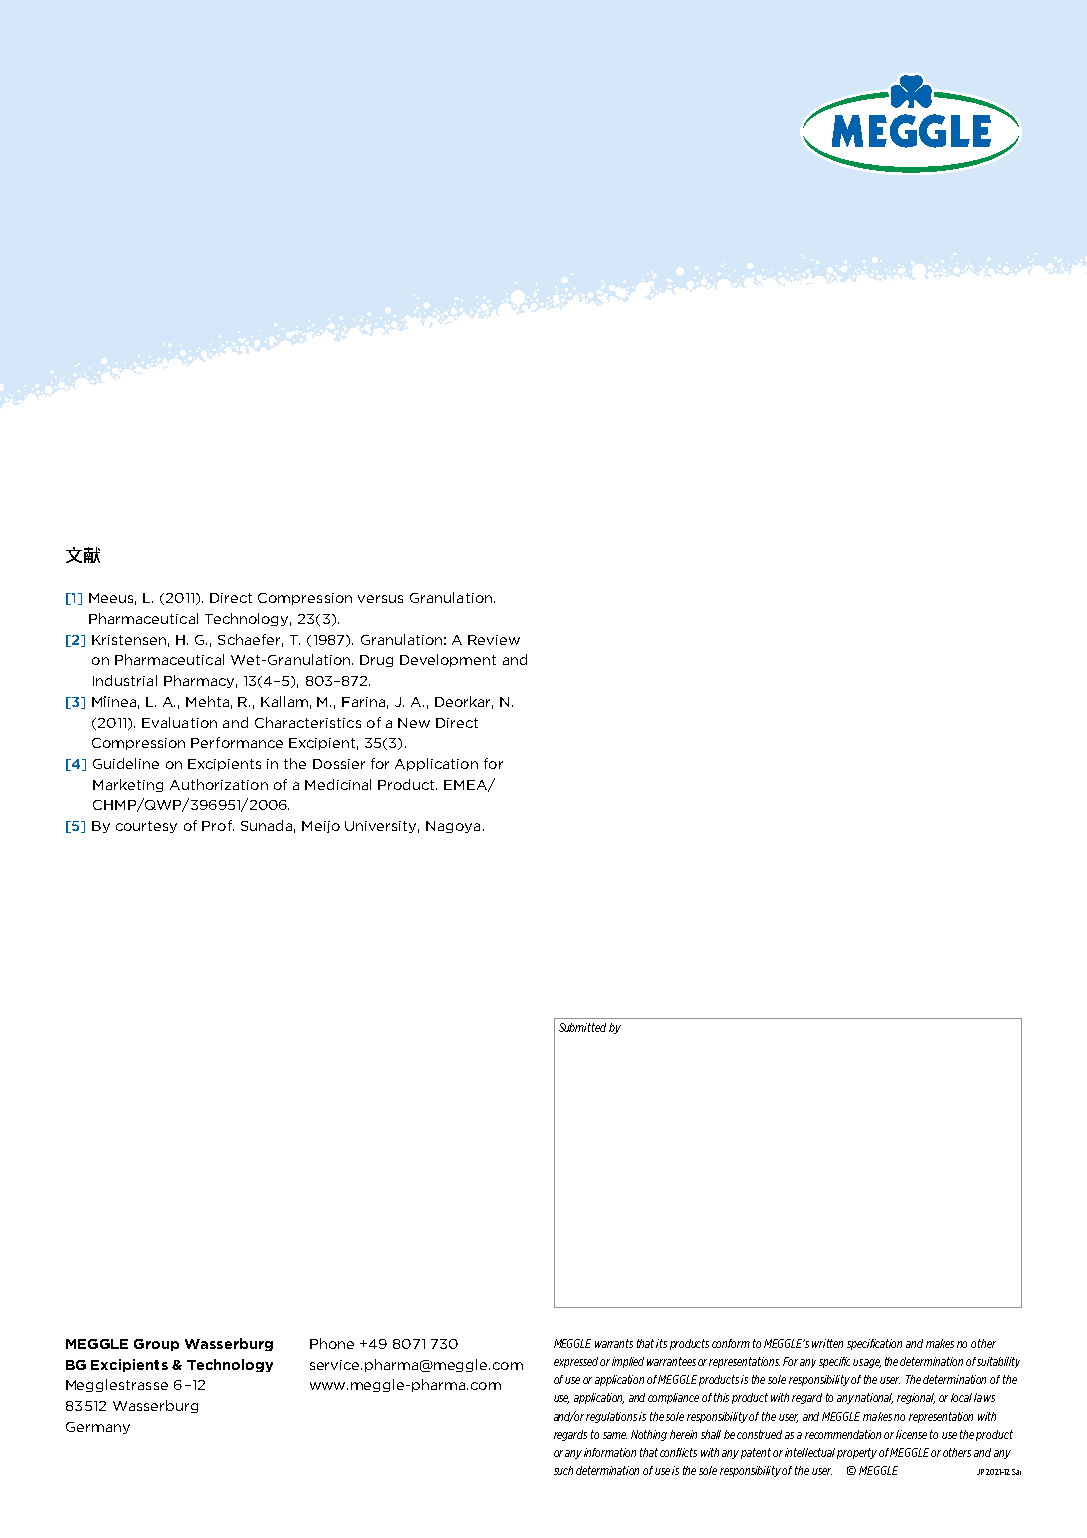  What do you see at coordinates (338, 784) in the image?
I see `Medicinal` at bounding box center [338, 784].
